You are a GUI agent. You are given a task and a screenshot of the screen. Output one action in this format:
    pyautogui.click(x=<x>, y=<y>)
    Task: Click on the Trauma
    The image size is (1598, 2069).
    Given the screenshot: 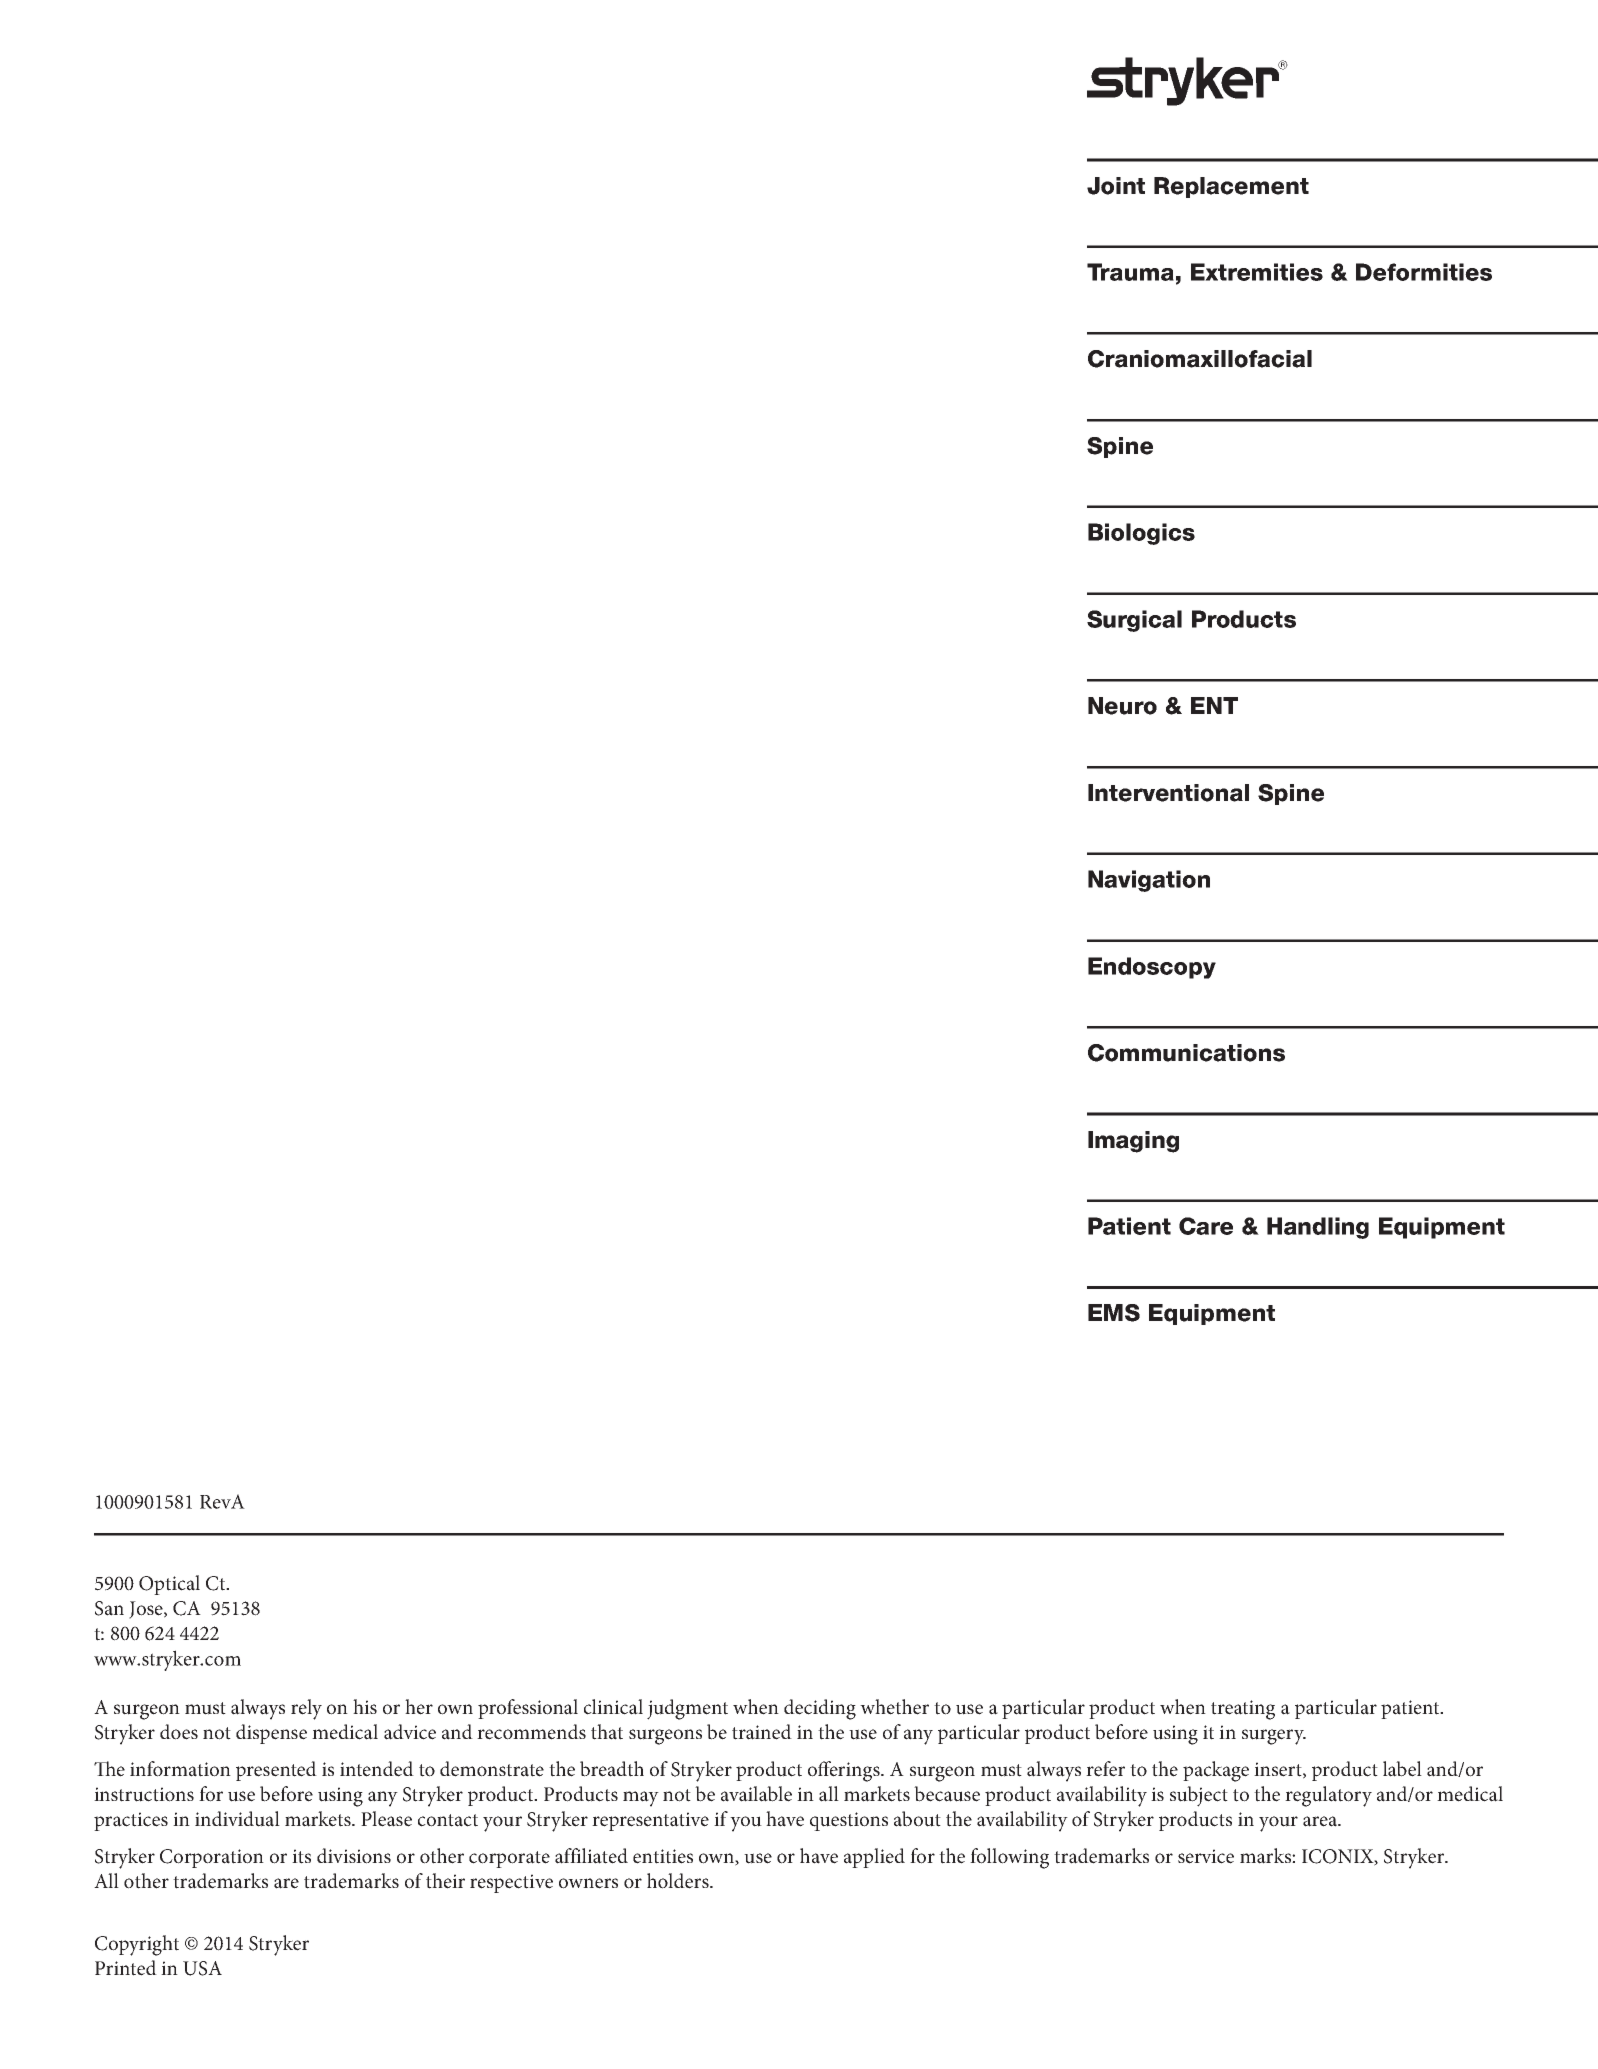 What is the action you would take?
    pyautogui.click(x=1130, y=272)
